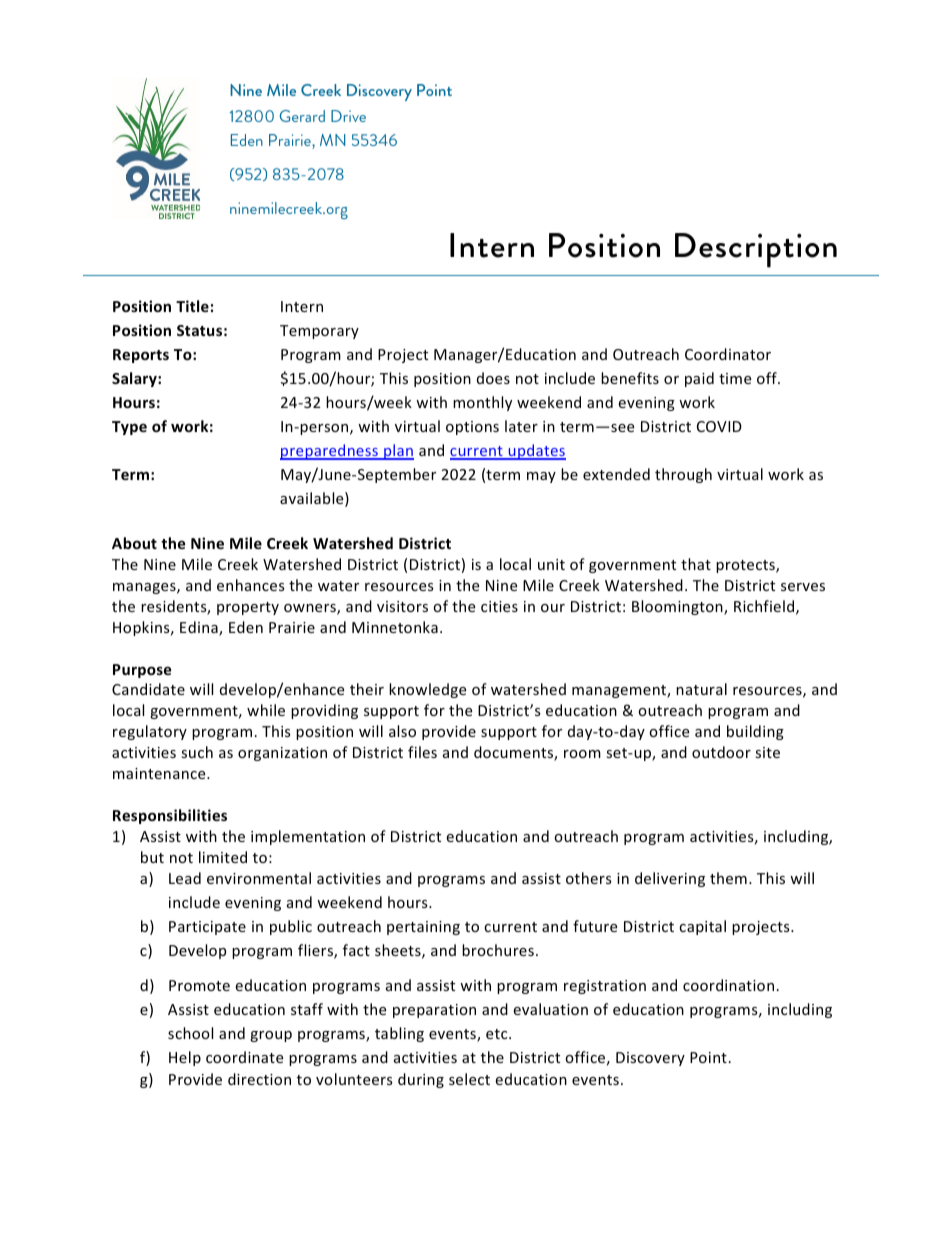 The width and height of the screenshot is (952, 1233). Describe the element at coordinates (469, 1079) in the screenshot. I see `select` at that location.
